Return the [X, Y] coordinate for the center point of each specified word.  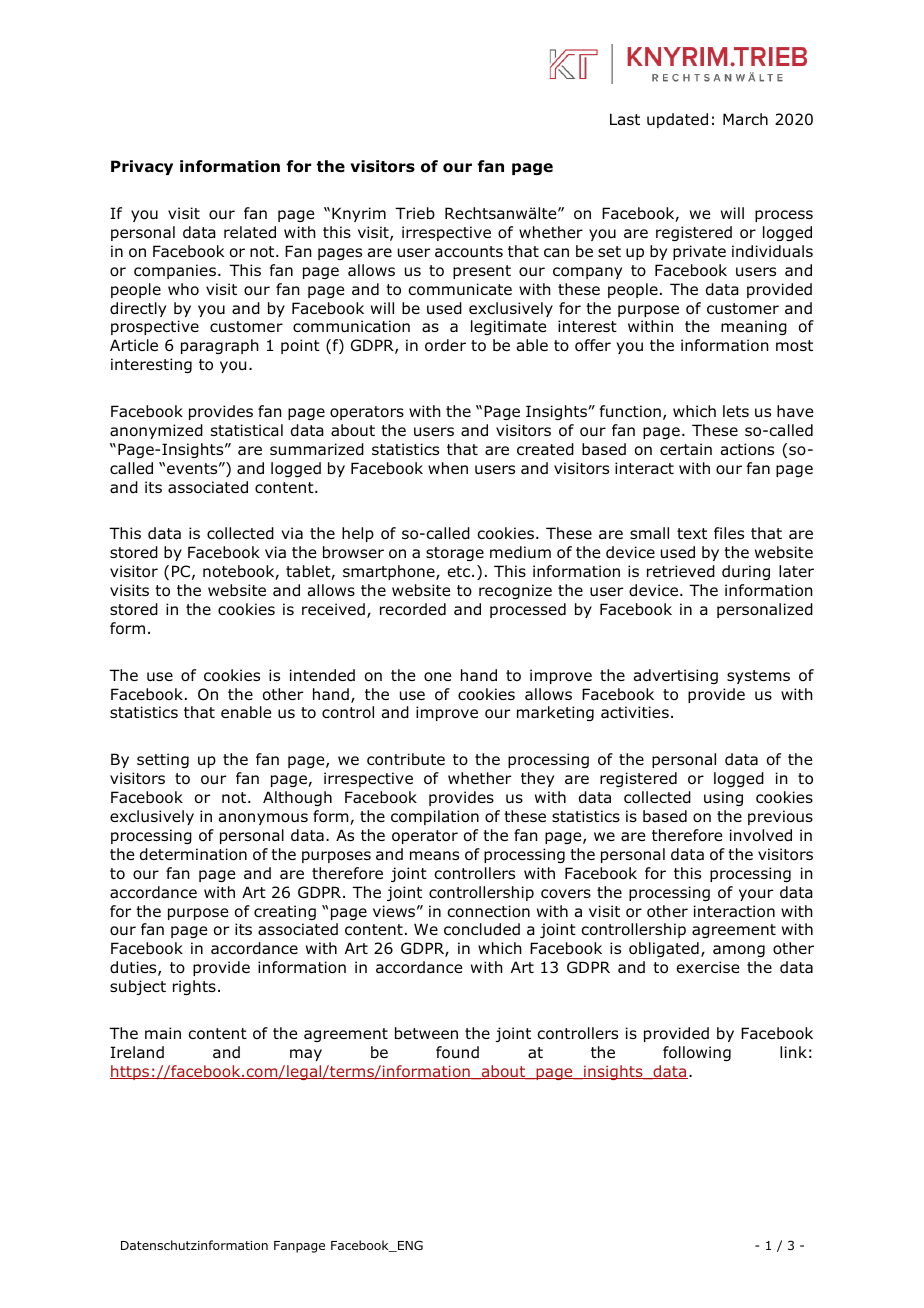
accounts [469, 252]
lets [736, 411]
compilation [435, 817]
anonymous [263, 819]
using [723, 798]
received [333, 609]
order [445, 345]
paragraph [220, 346]
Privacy [142, 167]
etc [459, 571]
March [745, 119]
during [746, 572]
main [163, 1033]
